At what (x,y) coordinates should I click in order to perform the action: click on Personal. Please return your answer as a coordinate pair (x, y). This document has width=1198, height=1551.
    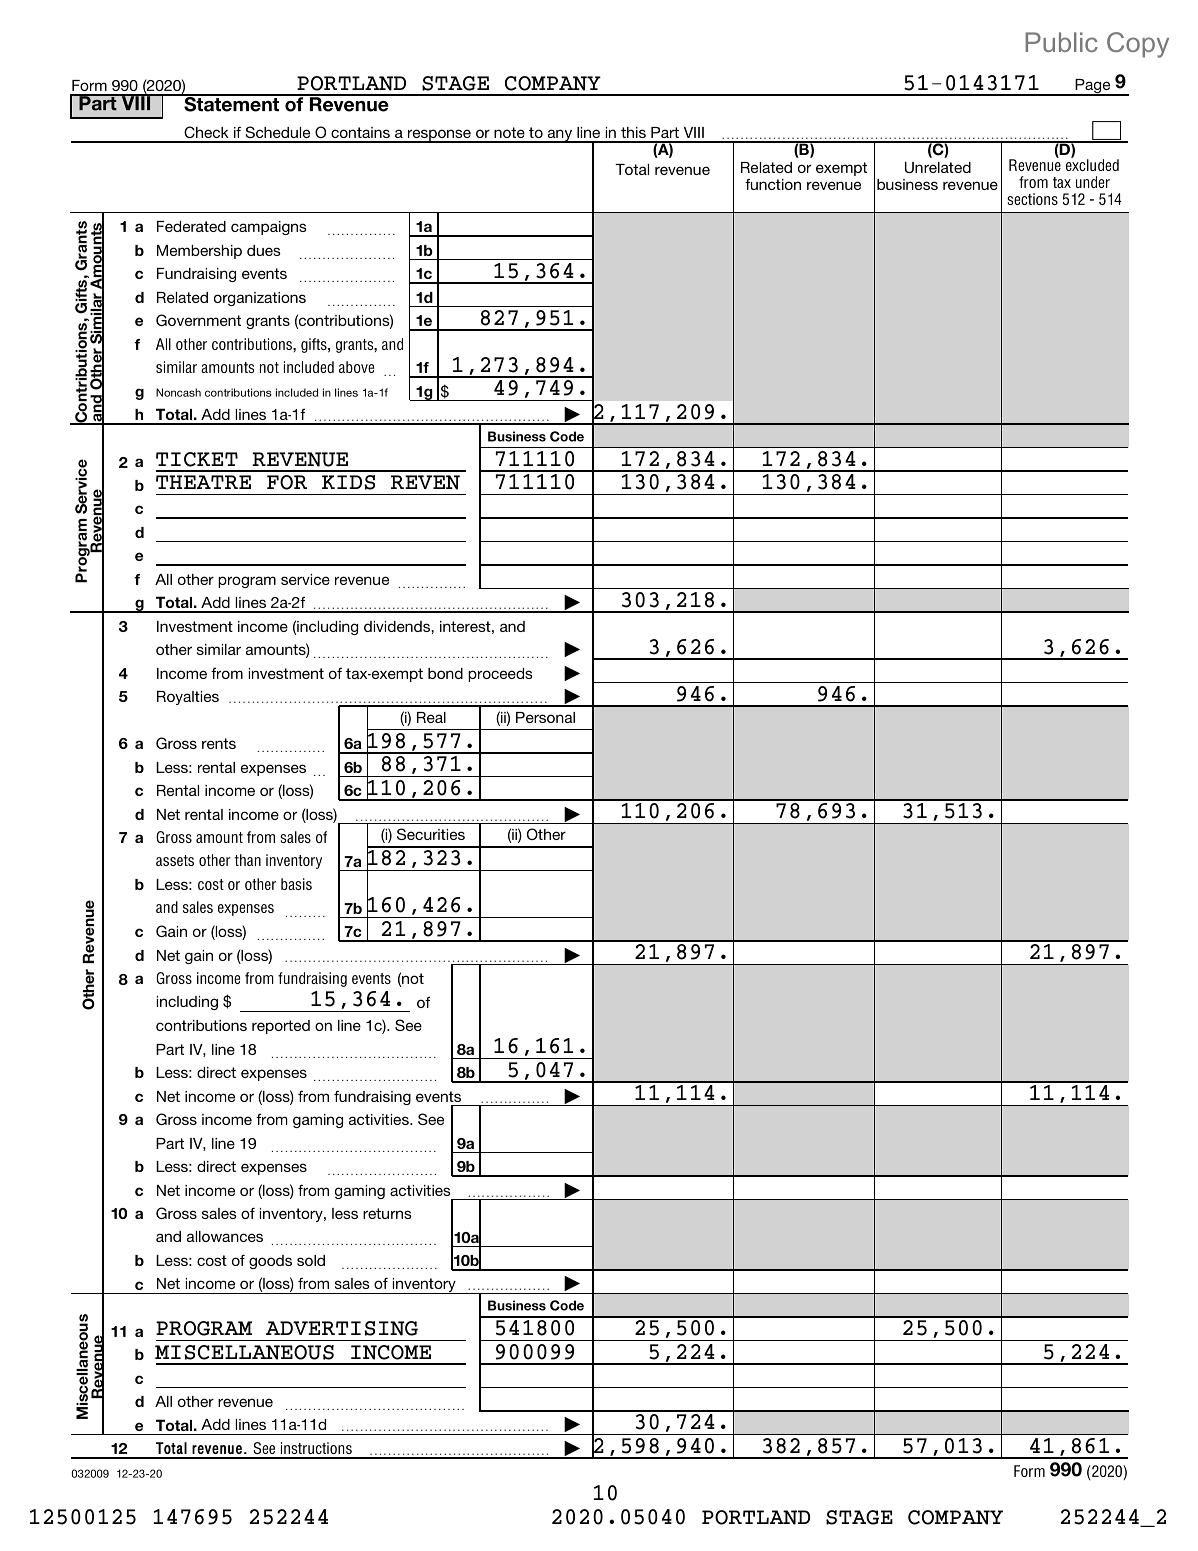
    Looking at the image, I should click on (545, 717).
